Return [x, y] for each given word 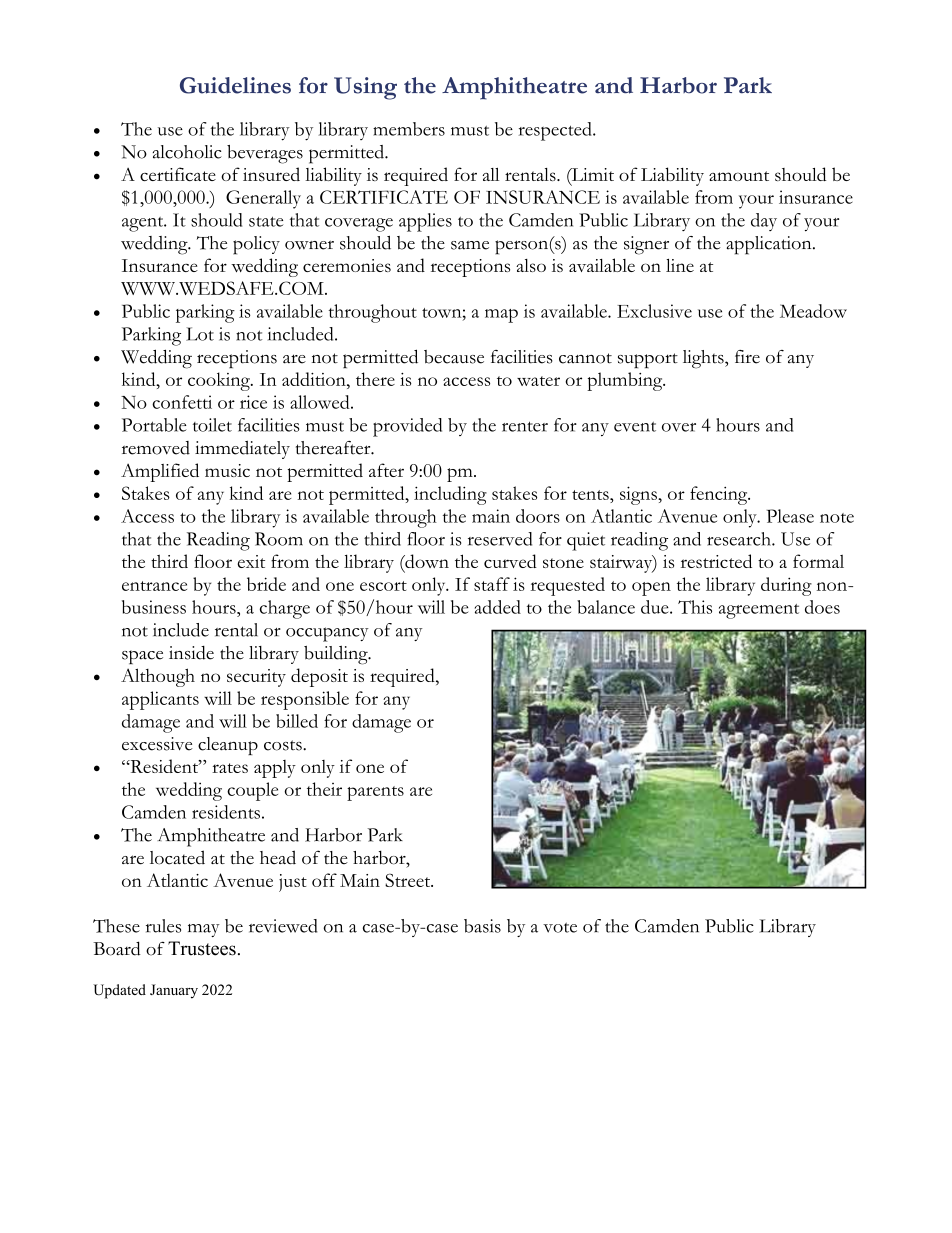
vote [560, 927]
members [409, 129]
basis [482, 926]
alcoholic [187, 152]
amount [739, 176]
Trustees [202, 948]
